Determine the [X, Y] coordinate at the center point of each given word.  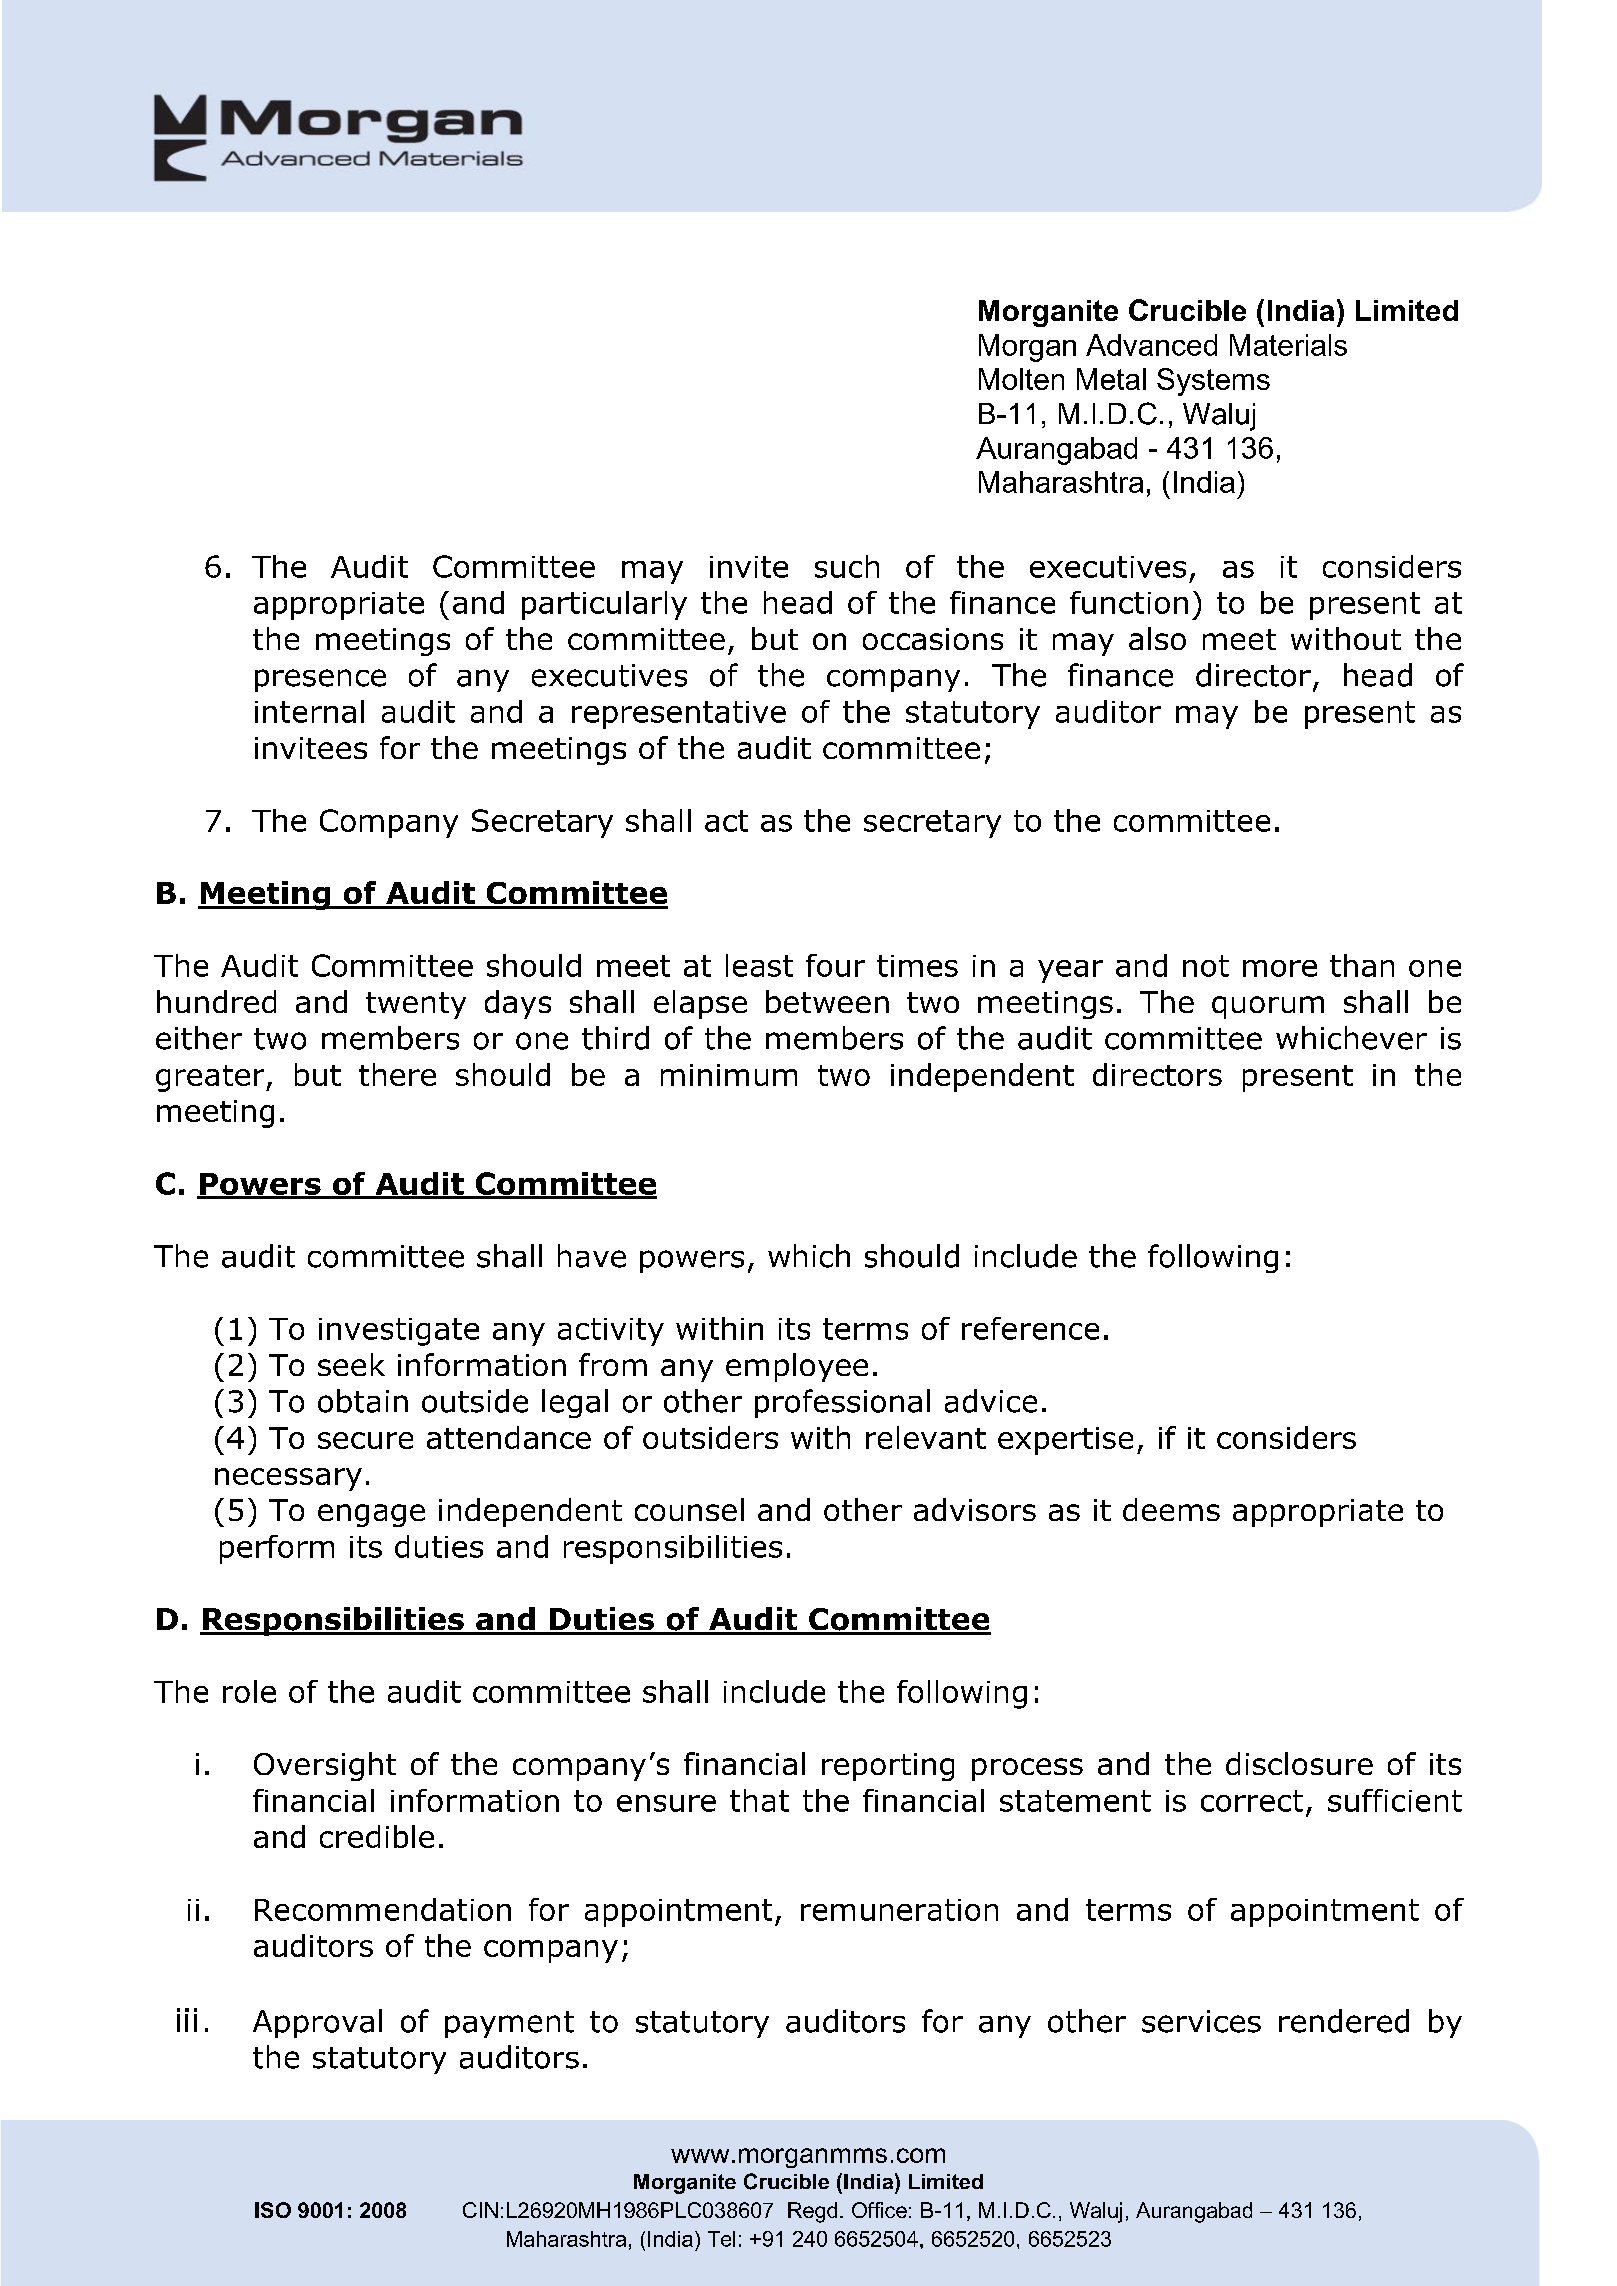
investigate [399, 1332]
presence [320, 680]
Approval [317, 2023]
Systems [1213, 382]
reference [1030, 1328]
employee [797, 1367]
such [847, 566]
